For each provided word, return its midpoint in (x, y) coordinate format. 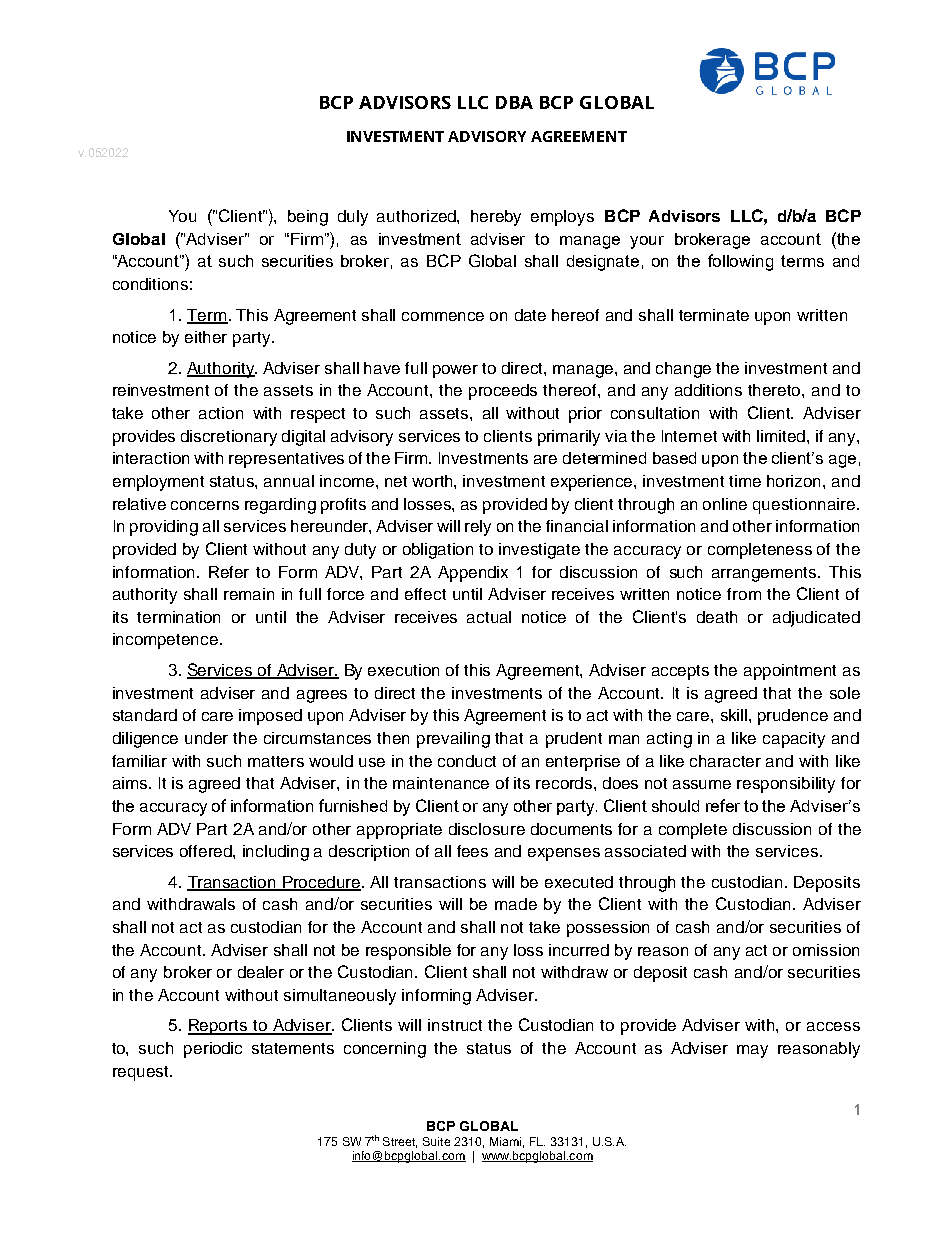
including (276, 853)
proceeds (503, 392)
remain (249, 594)
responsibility (786, 785)
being (308, 218)
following (740, 262)
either (206, 337)
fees (472, 851)
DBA (514, 102)
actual (489, 617)
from (744, 594)
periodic (213, 1050)
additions (708, 390)
